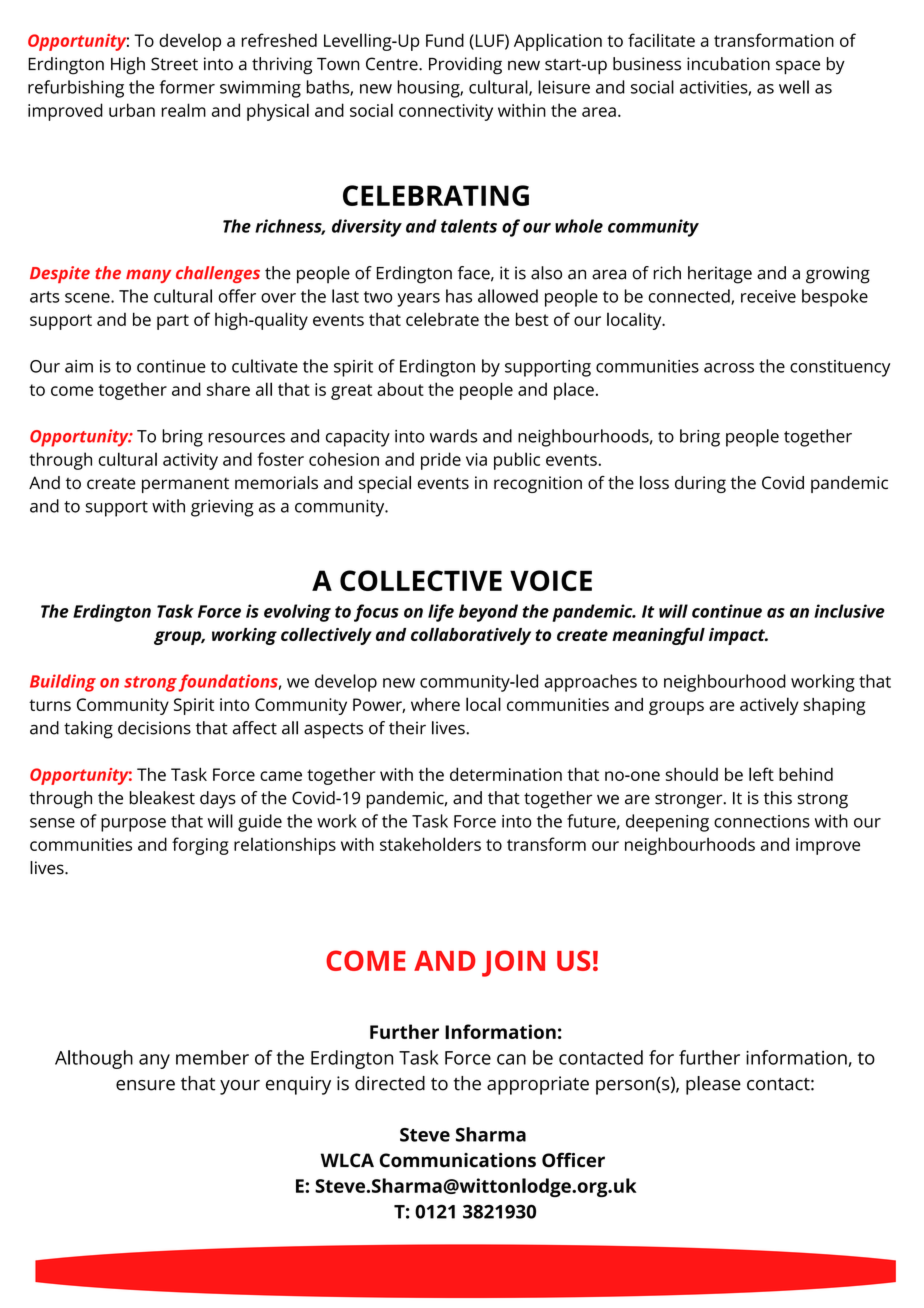 The height and width of the document is (1308, 924). What do you see at coordinates (459, 296) in the document?
I see `has` at bounding box center [459, 296].
